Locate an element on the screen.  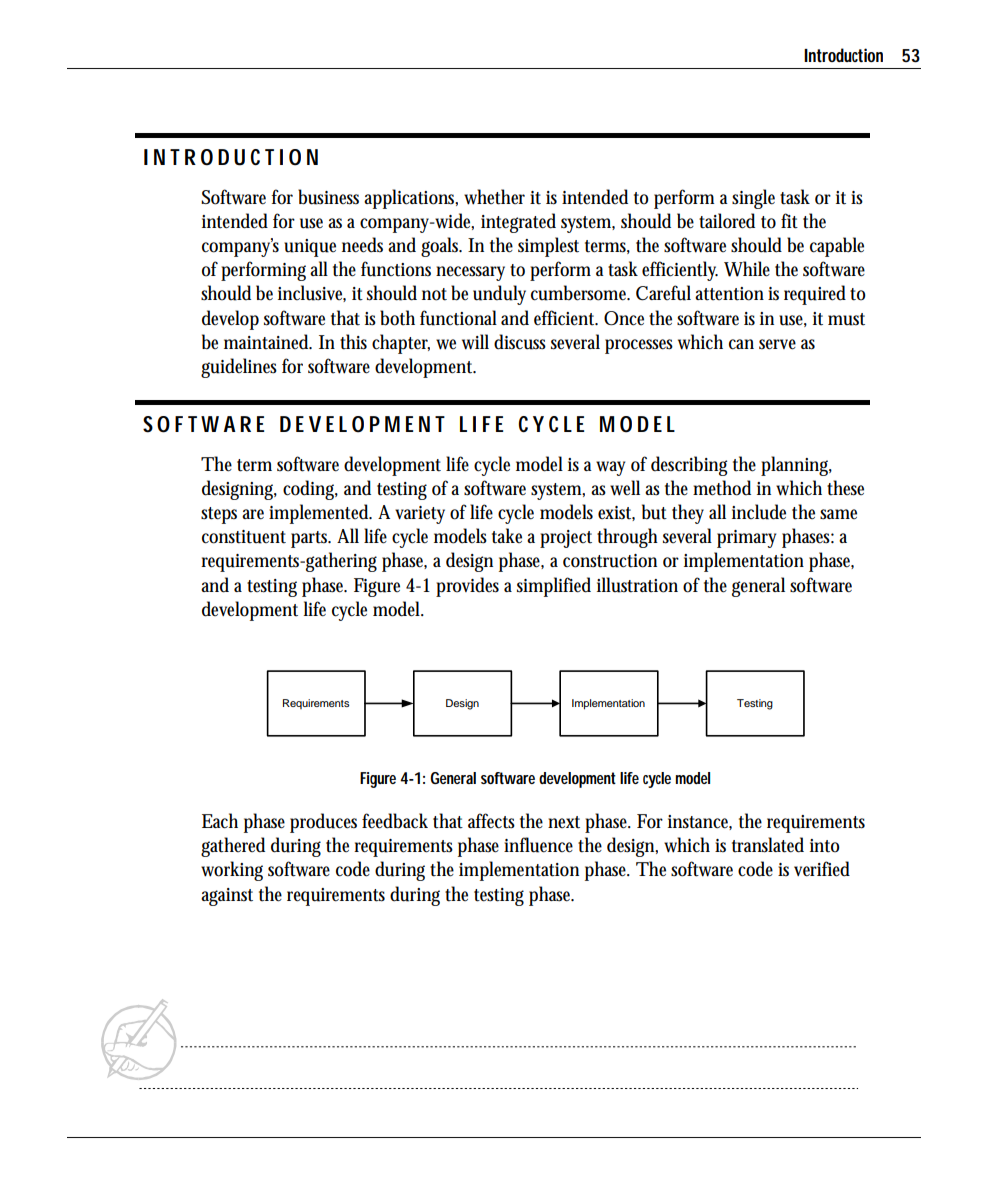
working is located at coordinates (232, 871).
